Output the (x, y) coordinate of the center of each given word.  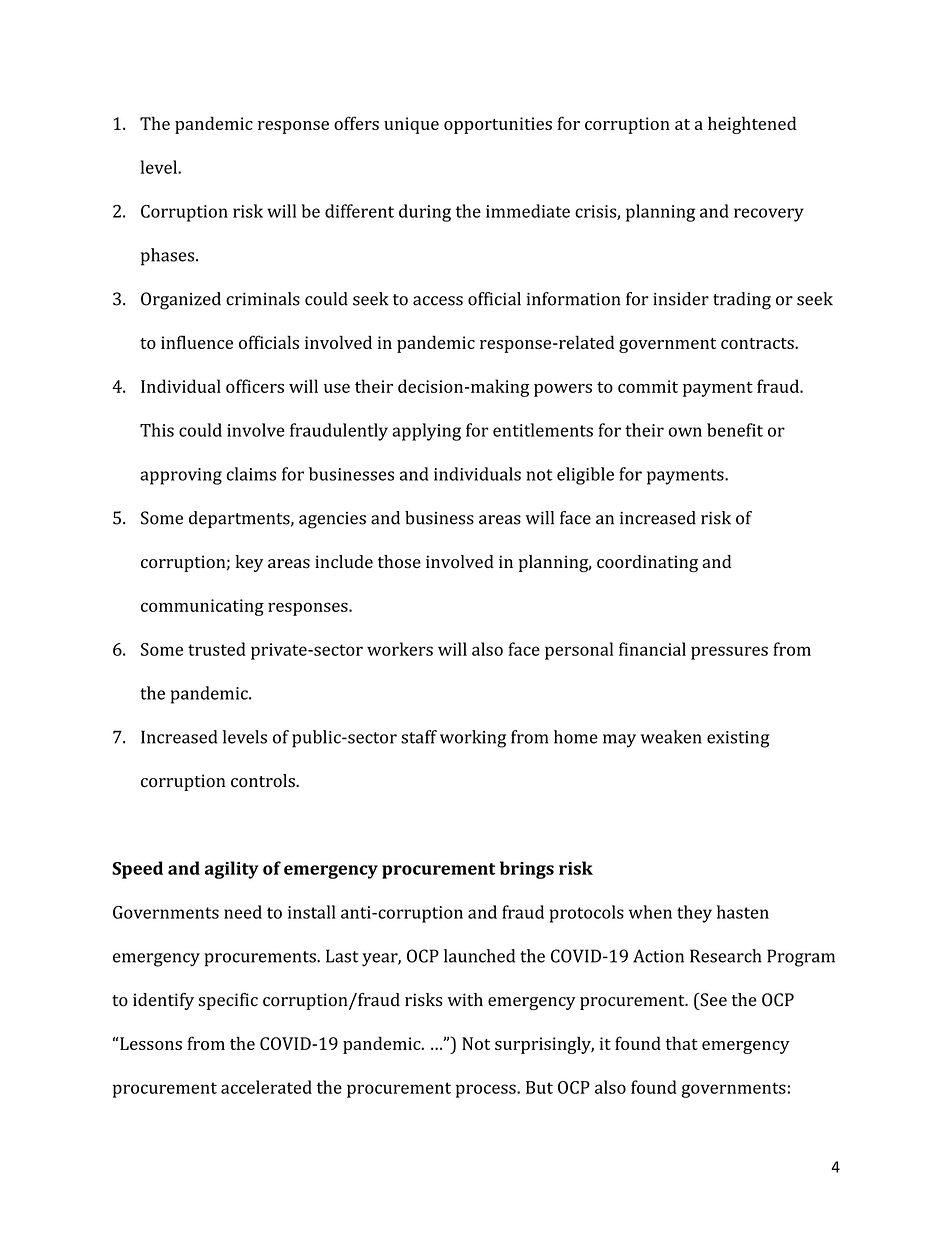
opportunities (498, 125)
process (487, 1091)
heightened (752, 125)
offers (356, 123)
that (682, 1043)
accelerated (266, 1087)
